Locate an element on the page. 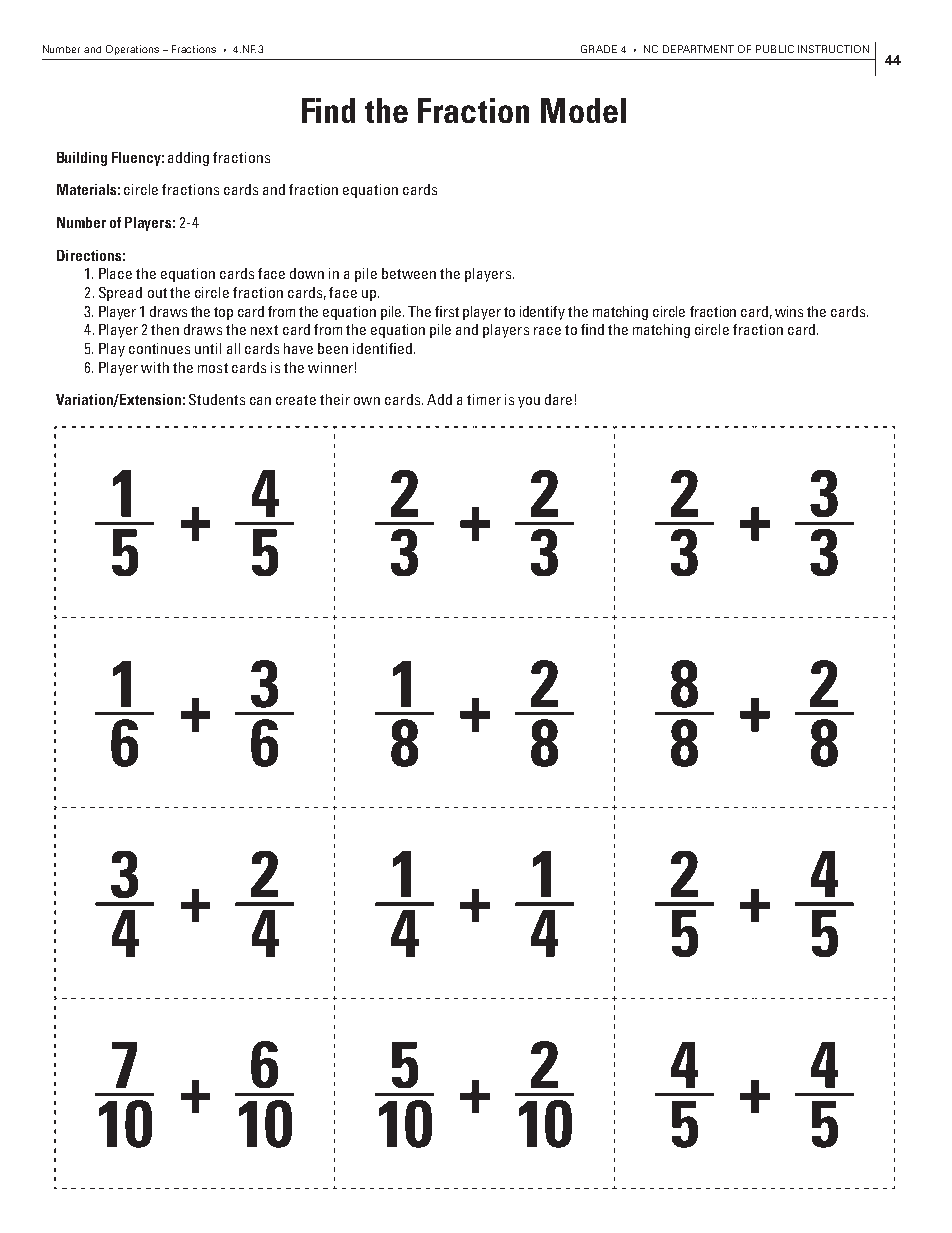  Students is located at coordinates (217, 399).
